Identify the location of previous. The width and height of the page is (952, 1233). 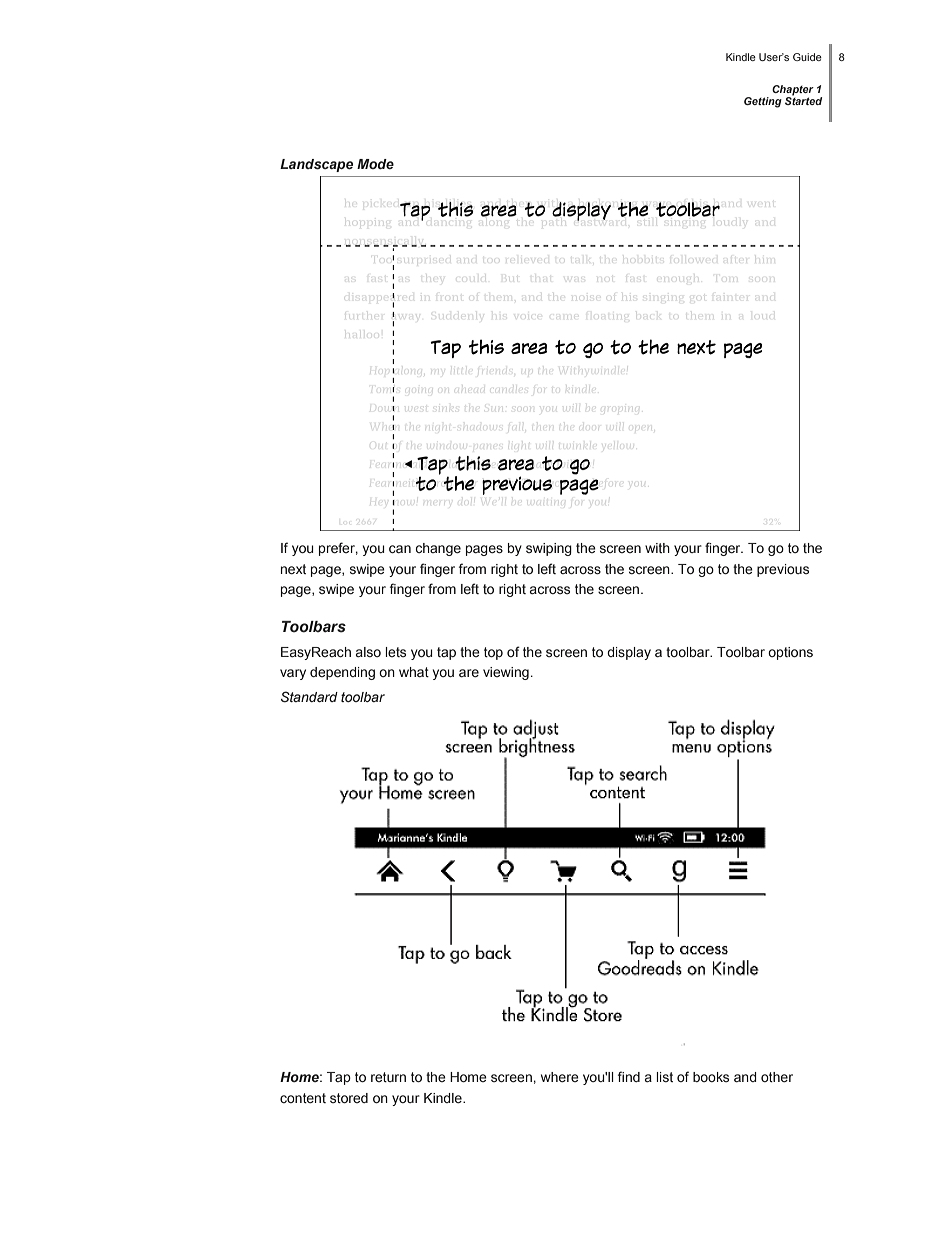
(783, 570).
